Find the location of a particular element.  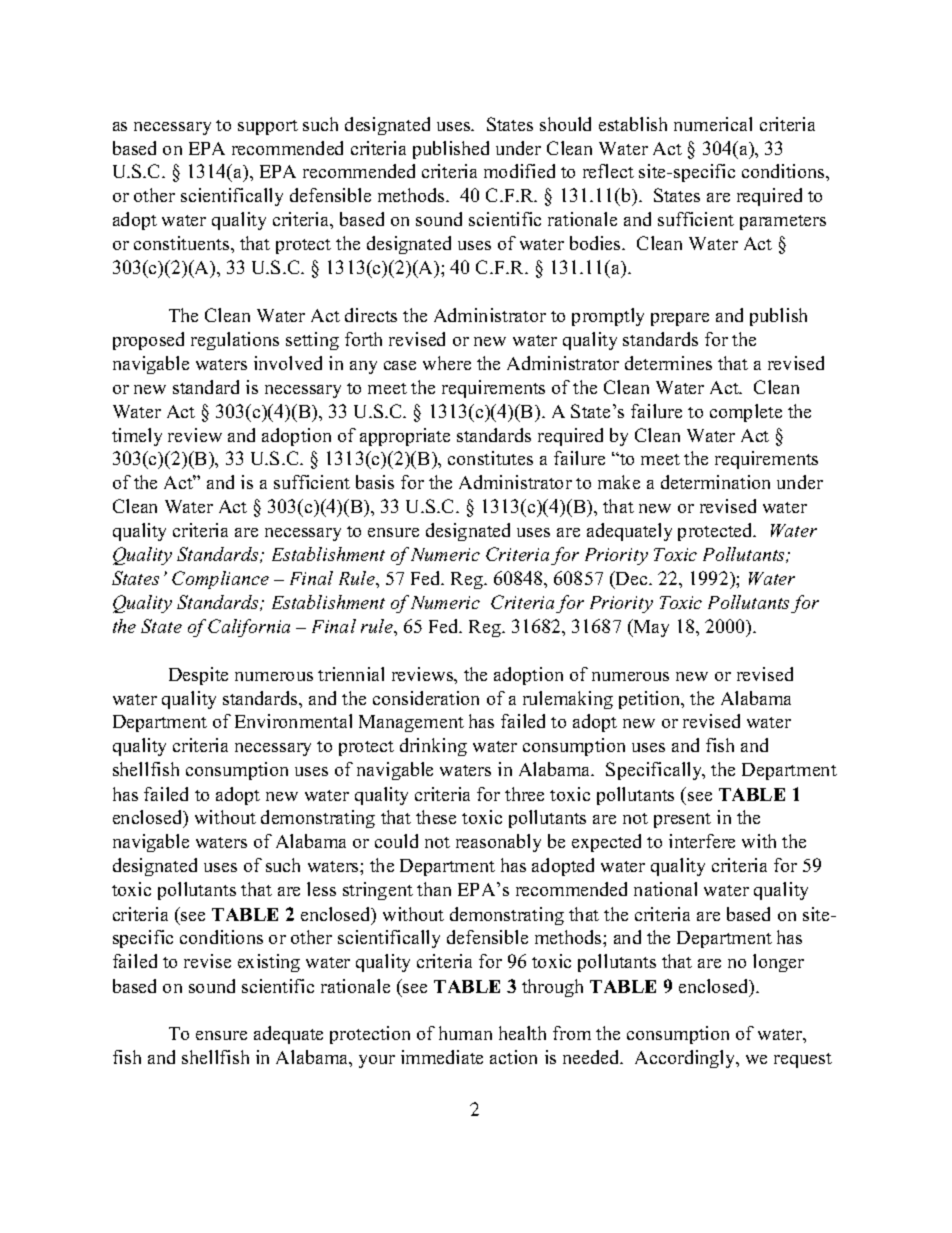

modified is located at coordinates (519, 171).
